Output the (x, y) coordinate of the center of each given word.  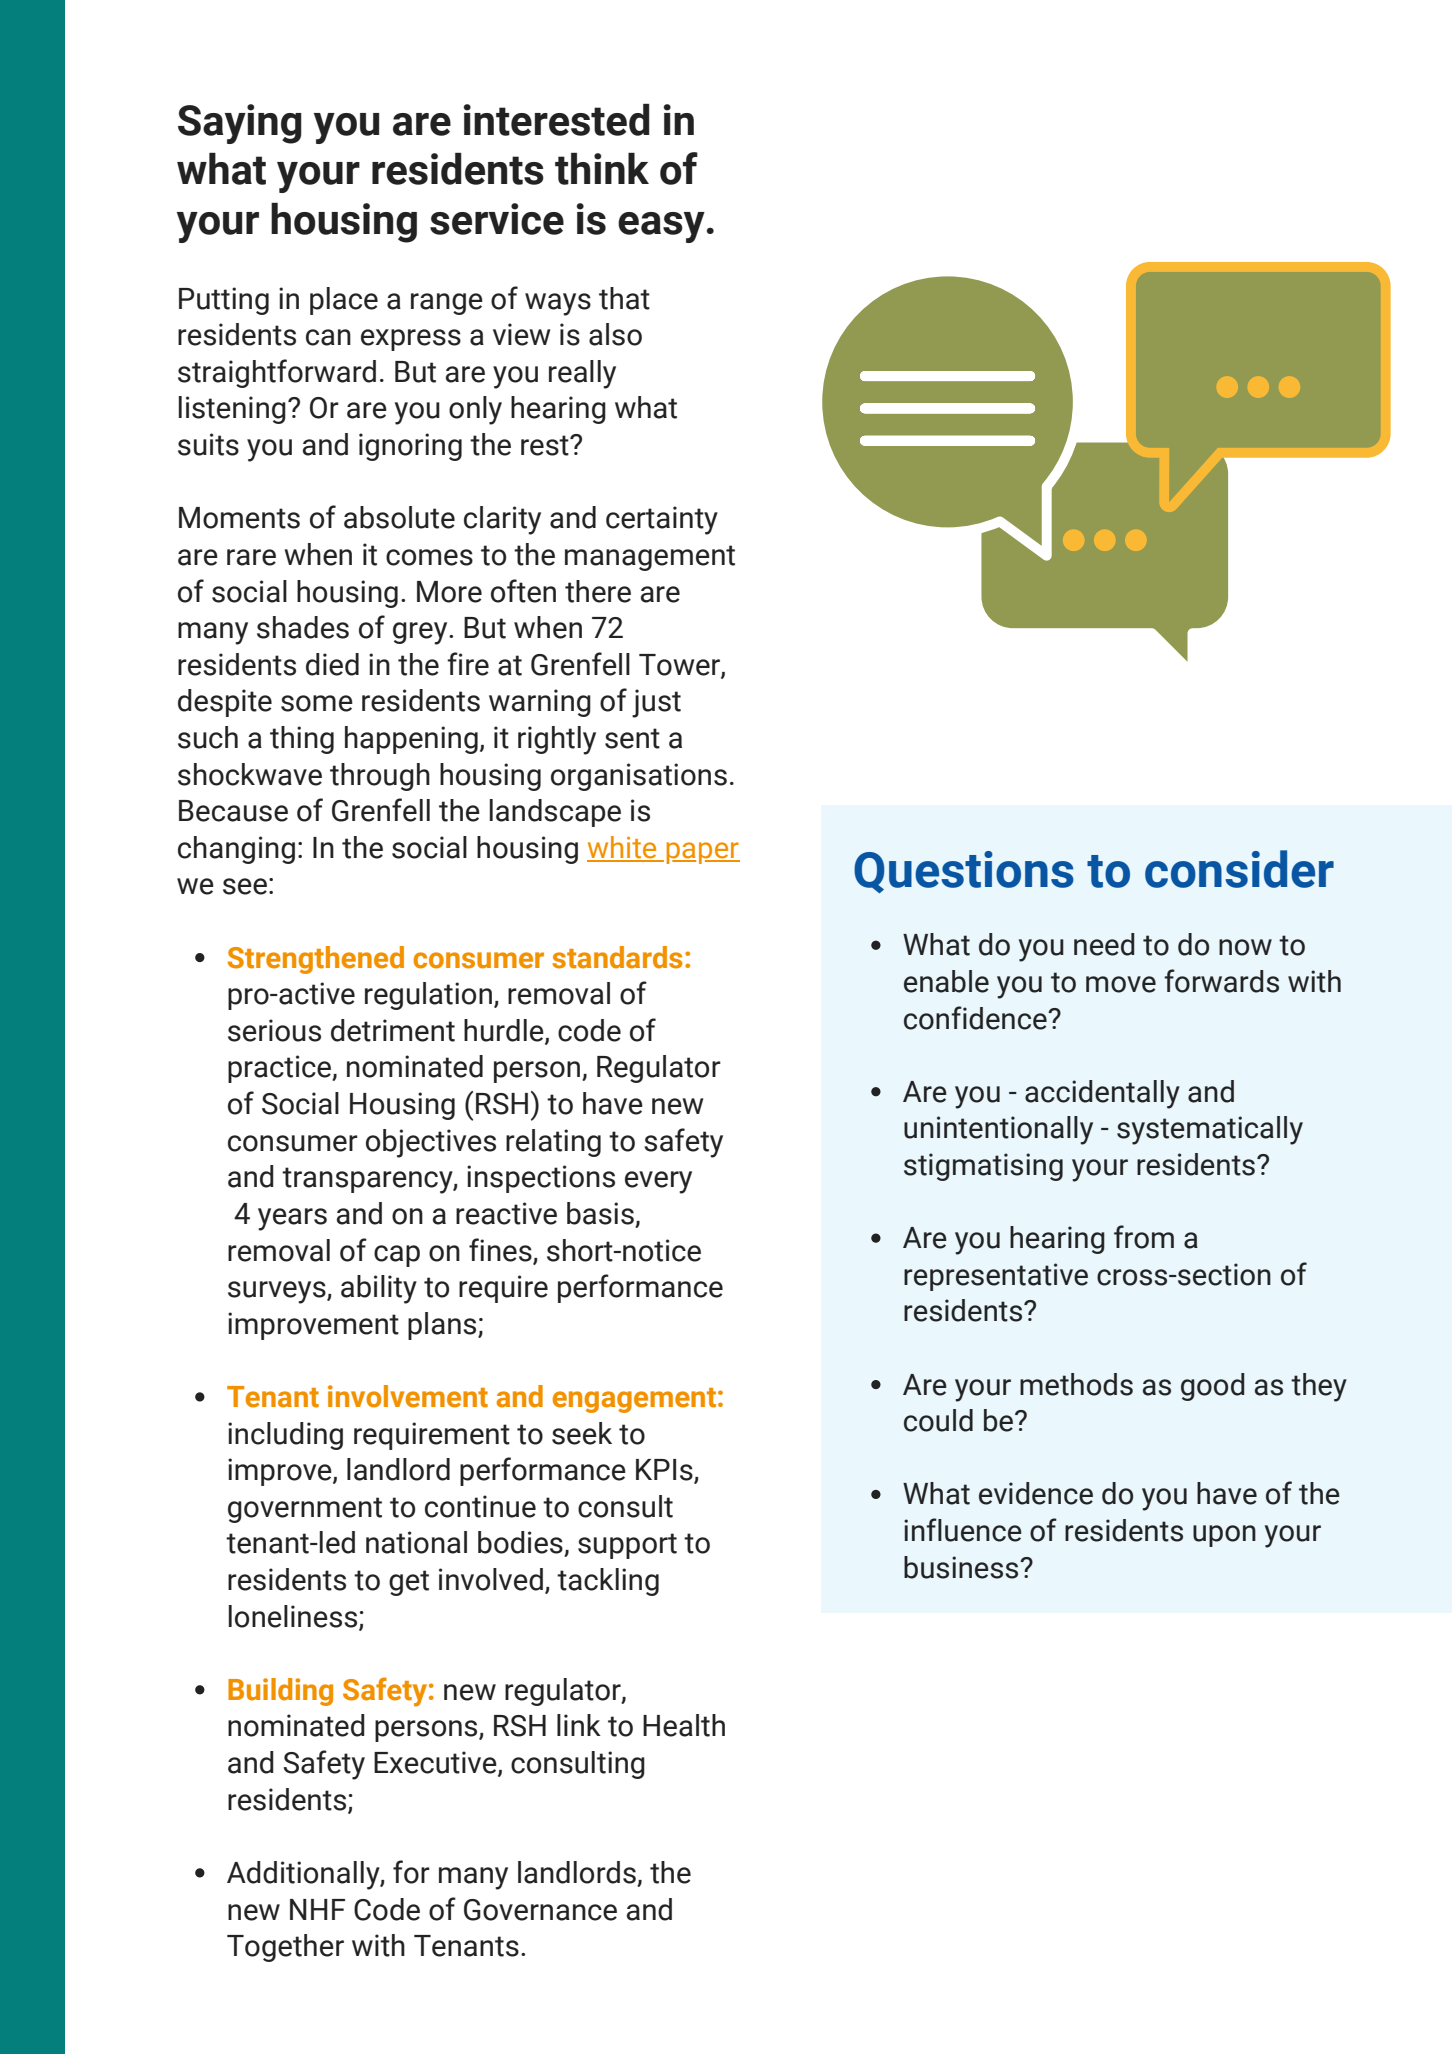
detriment (393, 1030)
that (624, 298)
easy (661, 227)
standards (617, 957)
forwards (1221, 981)
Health (684, 1725)
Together (285, 1948)
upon (1224, 1536)
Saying (240, 124)
